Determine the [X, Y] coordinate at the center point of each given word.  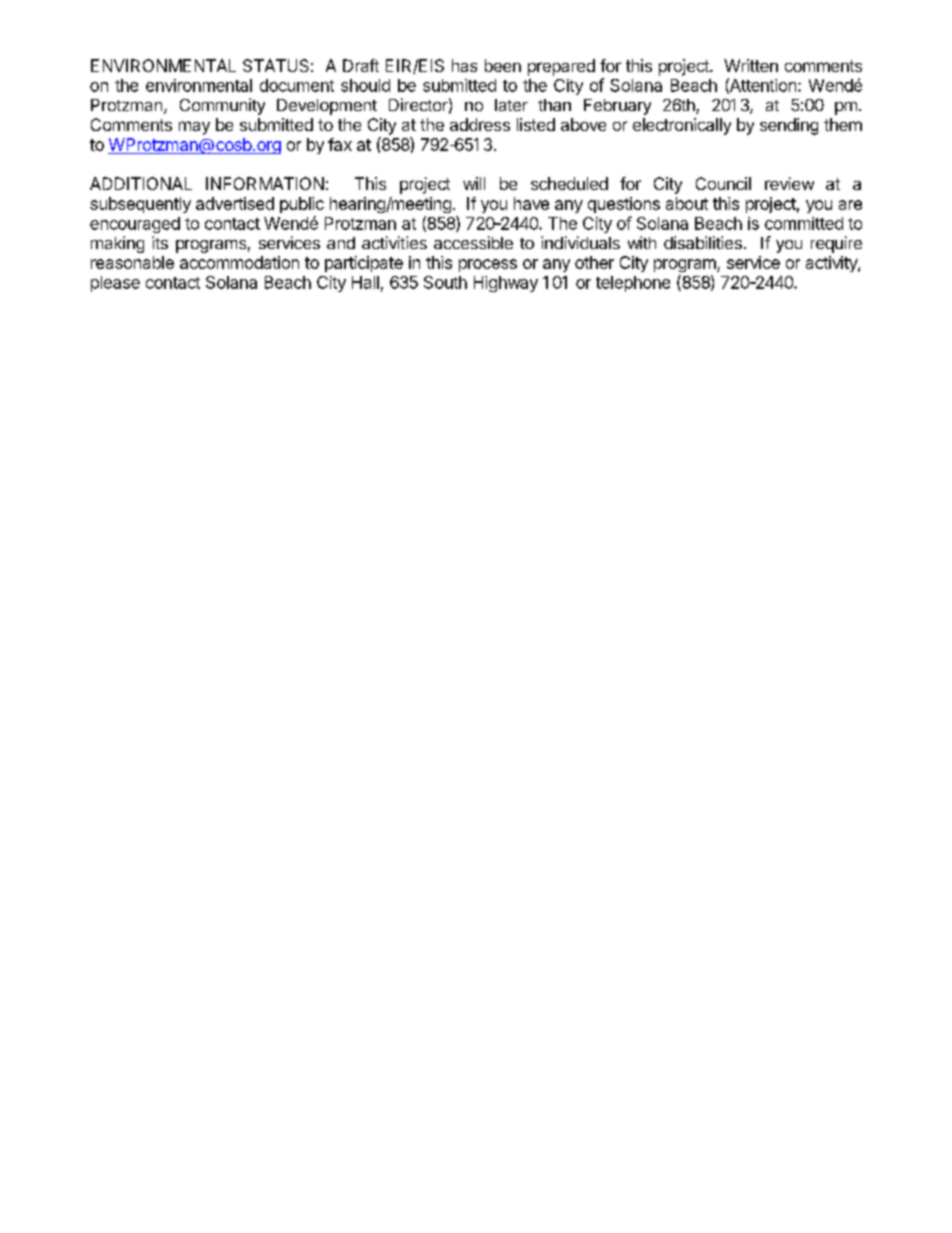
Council [723, 183]
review [789, 183]
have [531, 203]
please [115, 284]
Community [222, 106]
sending [789, 126]
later [511, 105]
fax [340, 144]
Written [751, 65]
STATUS [276, 65]
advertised [235, 203]
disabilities [703, 242]
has [464, 65]
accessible [473, 242]
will [474, 183]
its [160, 242]
